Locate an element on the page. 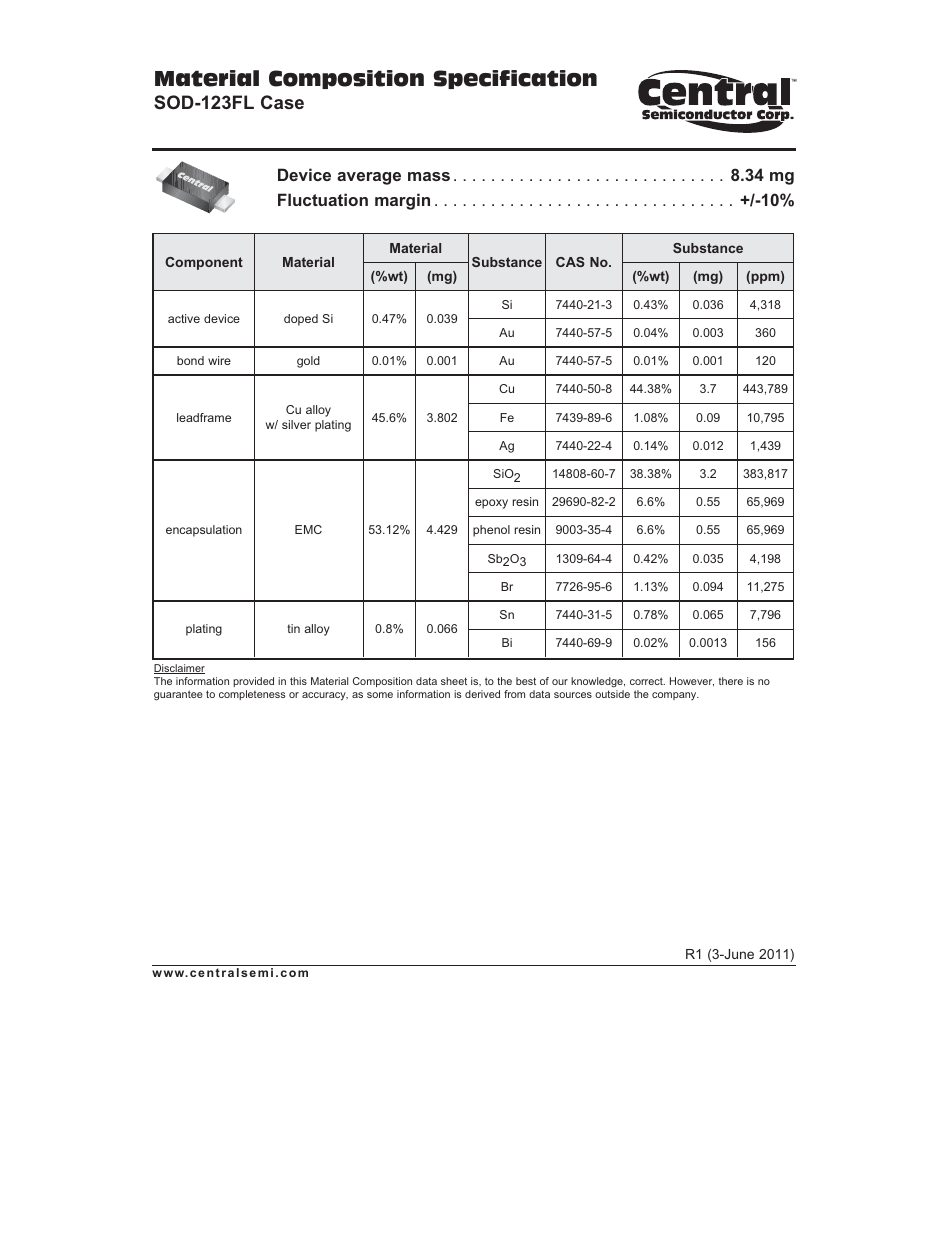 The image size is (952, 1233). epoxy is located at coordinates (491, 504).
